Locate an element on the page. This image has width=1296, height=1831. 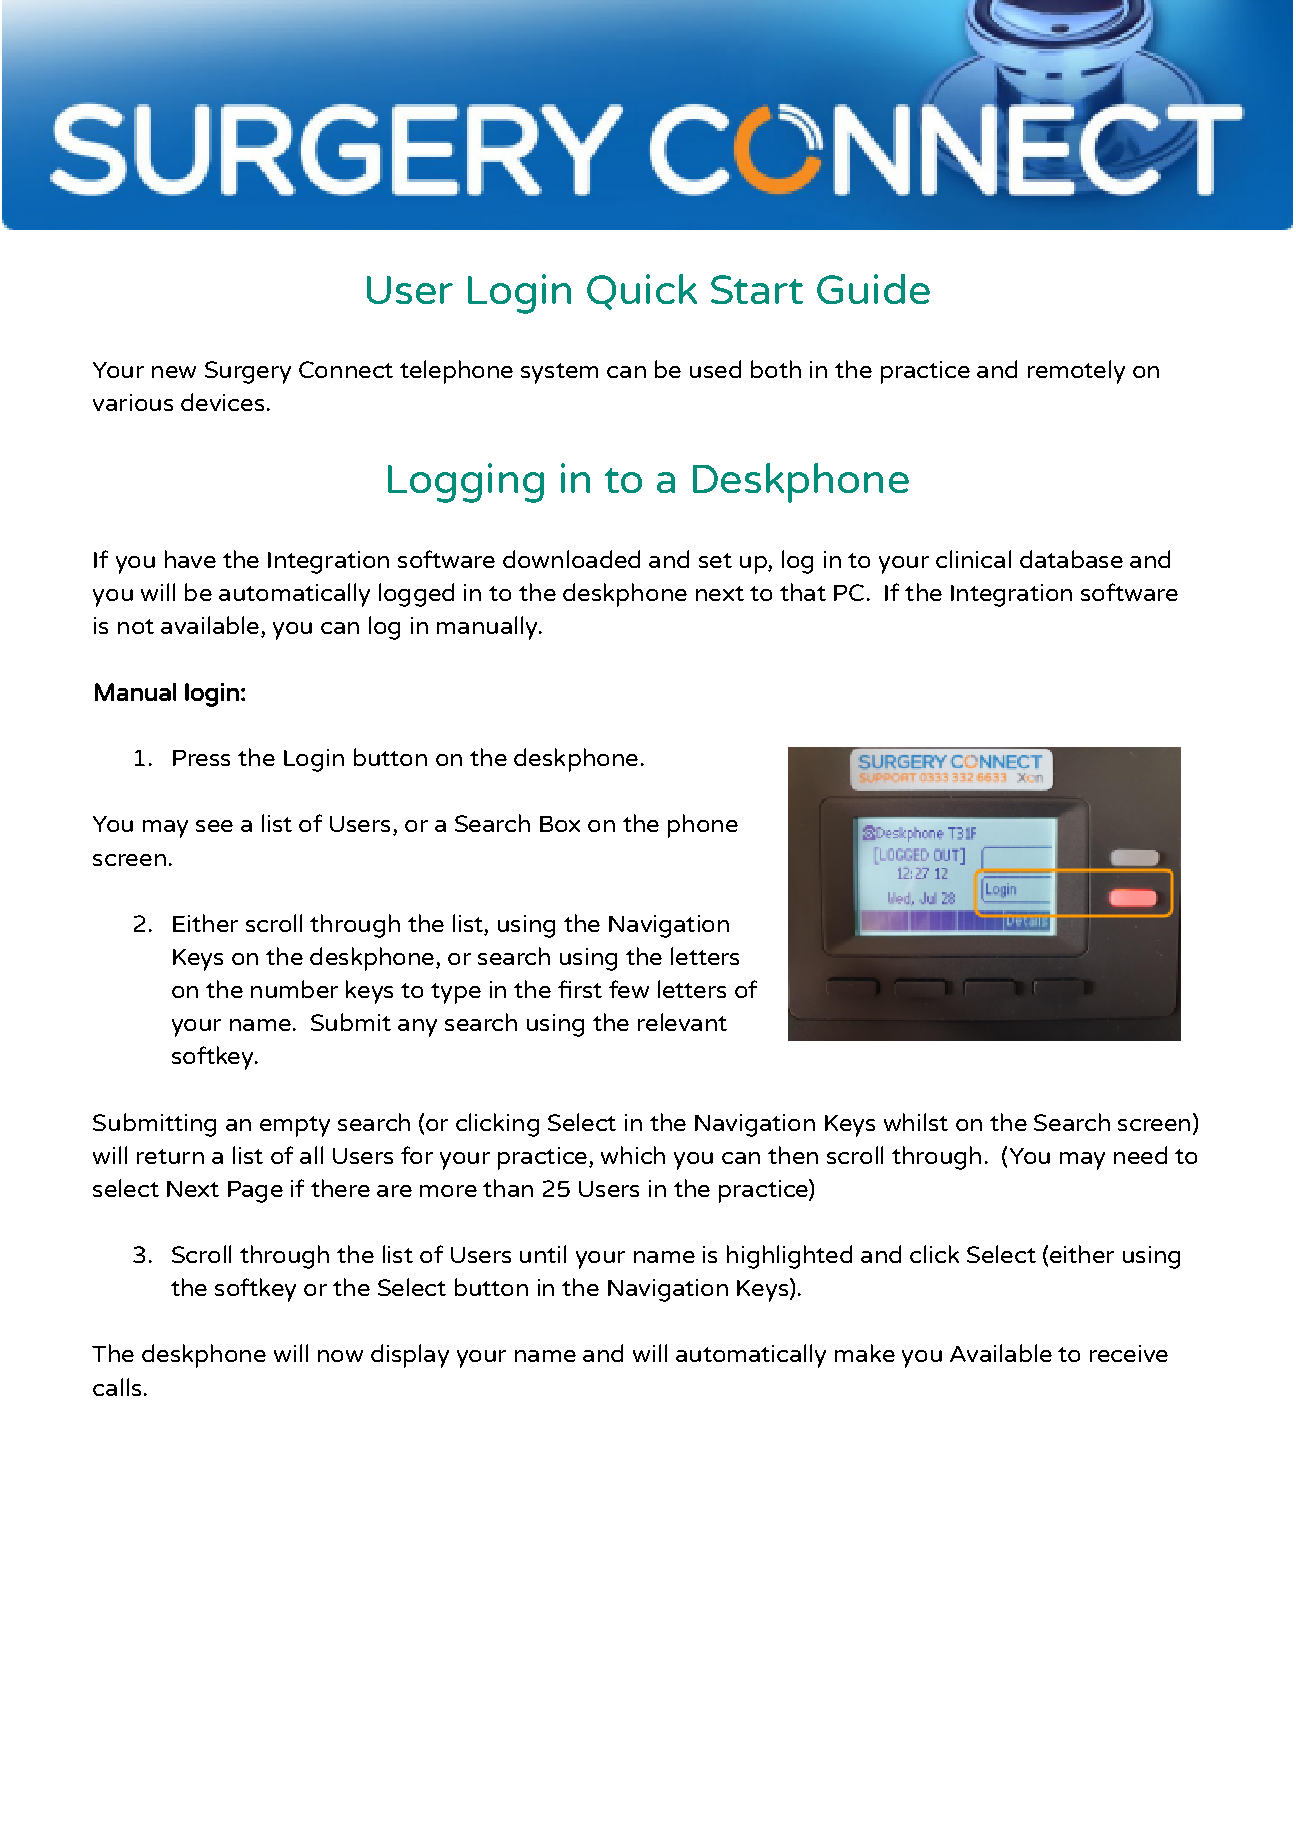
few is located at coordinates (629, 989).
